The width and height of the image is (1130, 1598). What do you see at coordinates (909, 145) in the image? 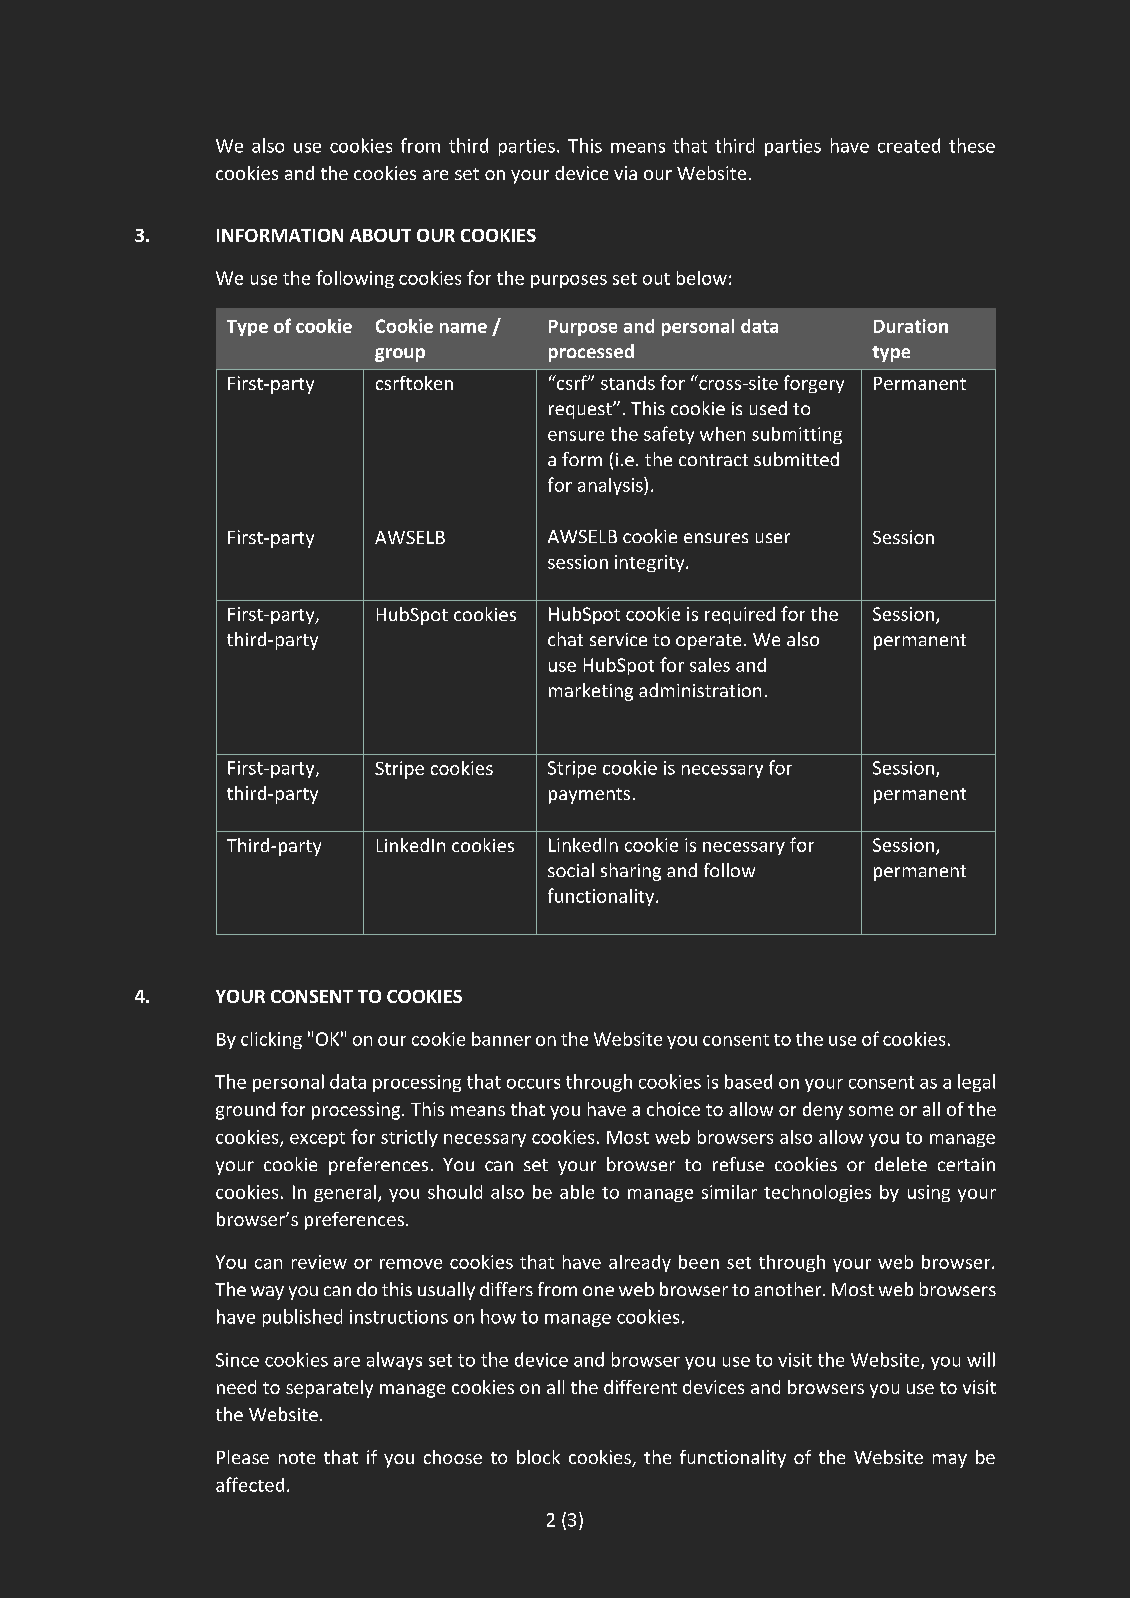
I see `created` at bounding box center [909, 145].
